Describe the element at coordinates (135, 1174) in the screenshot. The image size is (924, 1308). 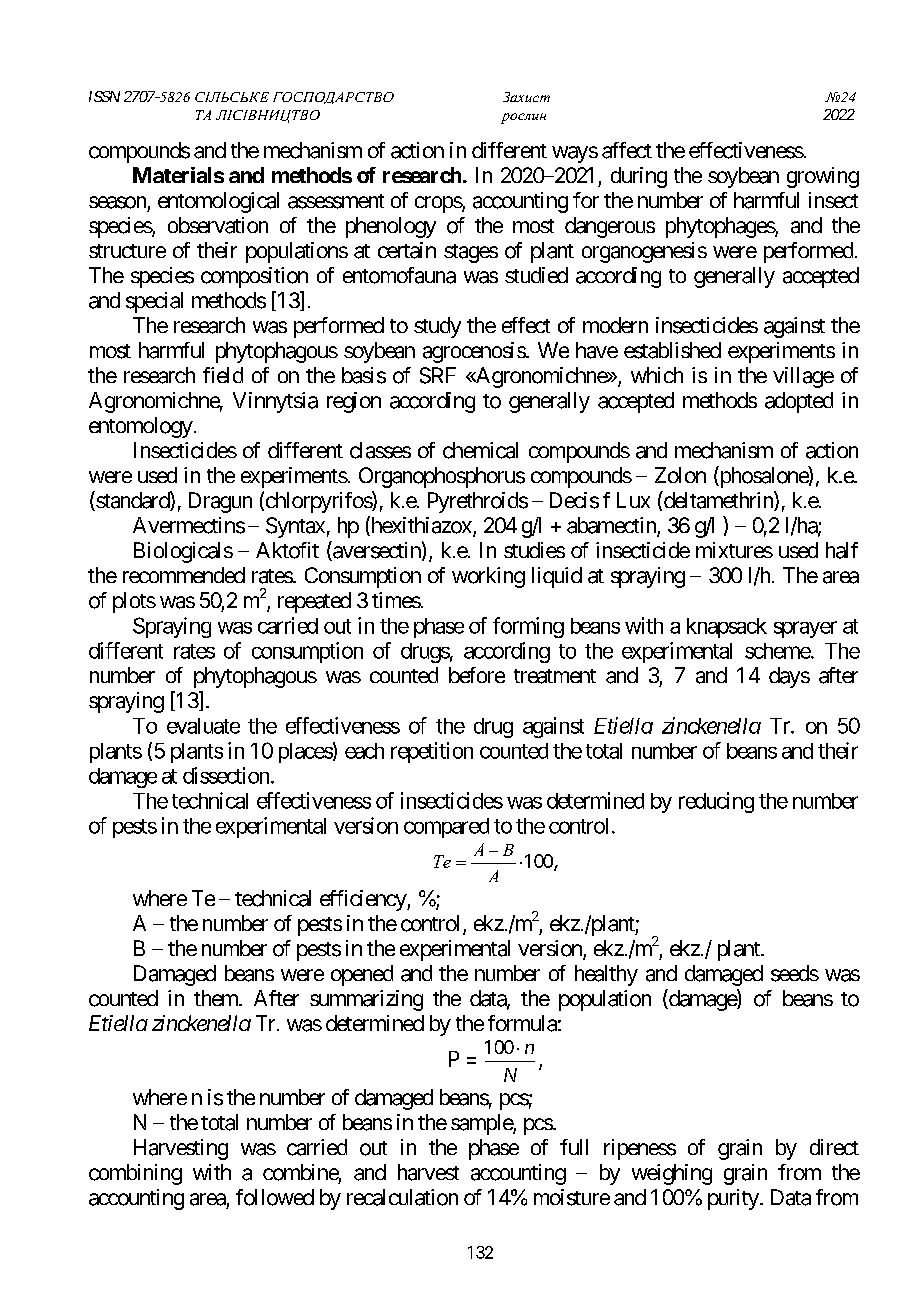
I see `combining` at that location.
